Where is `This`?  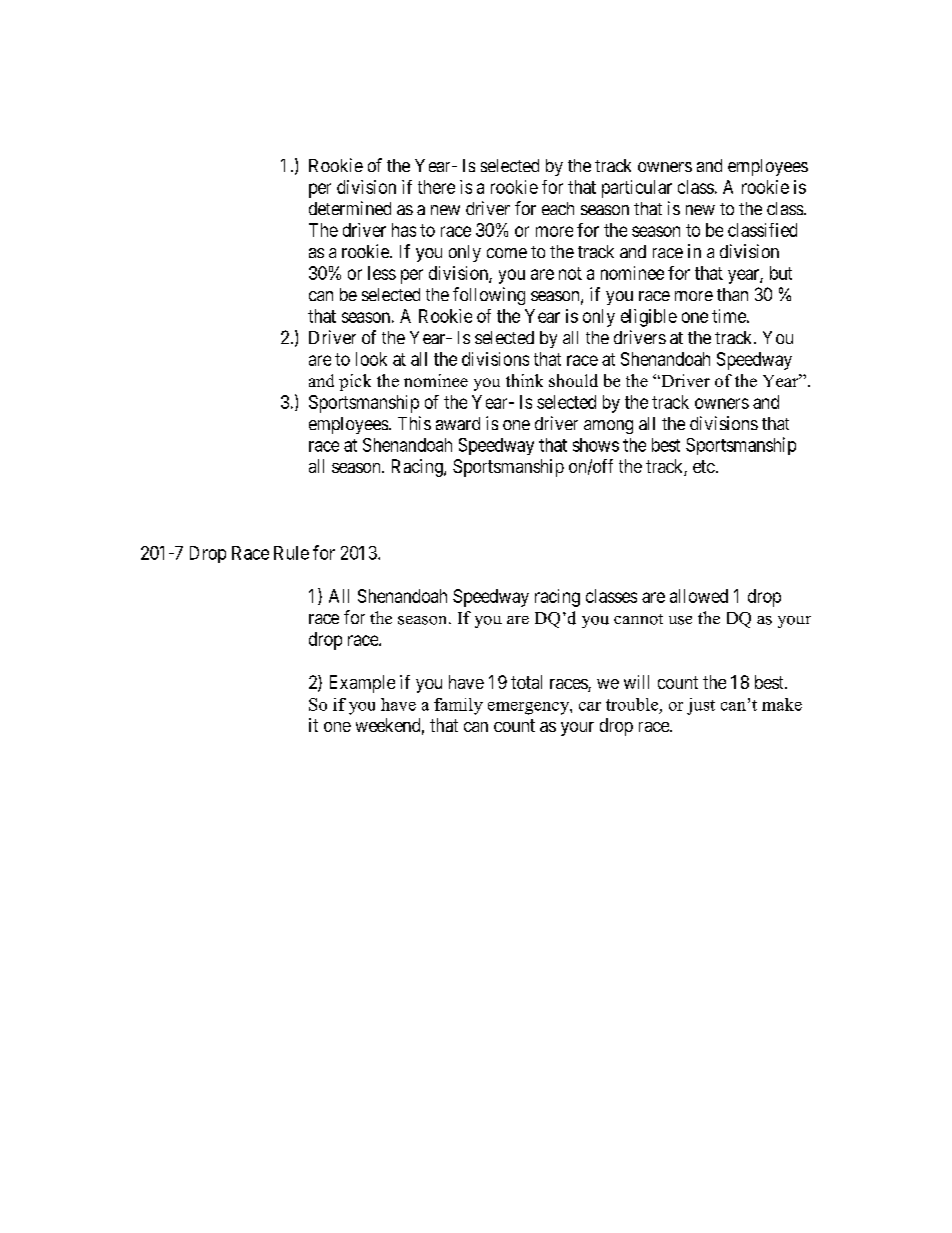 This is located at coordinates (414, 423).
